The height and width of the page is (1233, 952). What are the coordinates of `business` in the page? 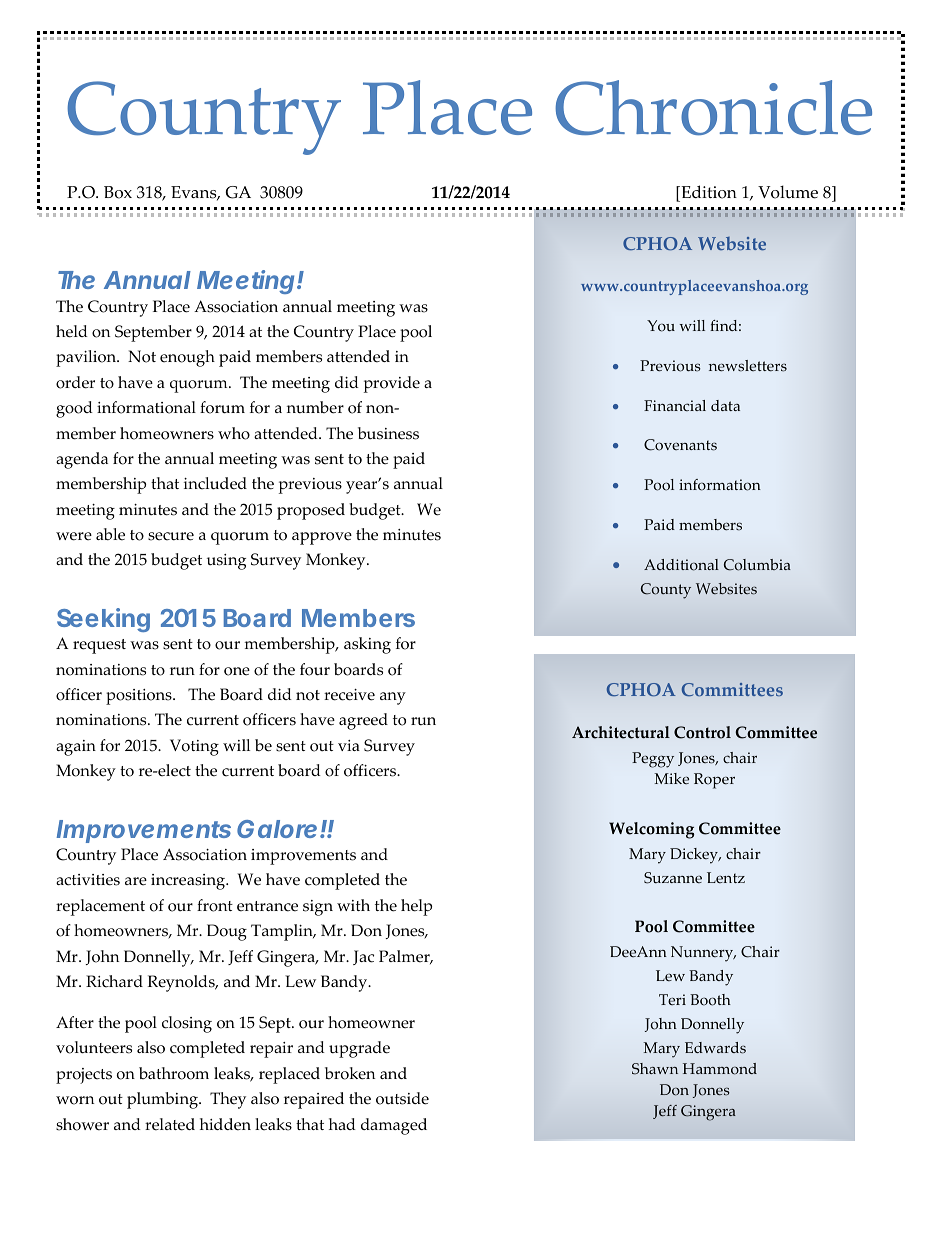 It's located at (388, 433).
